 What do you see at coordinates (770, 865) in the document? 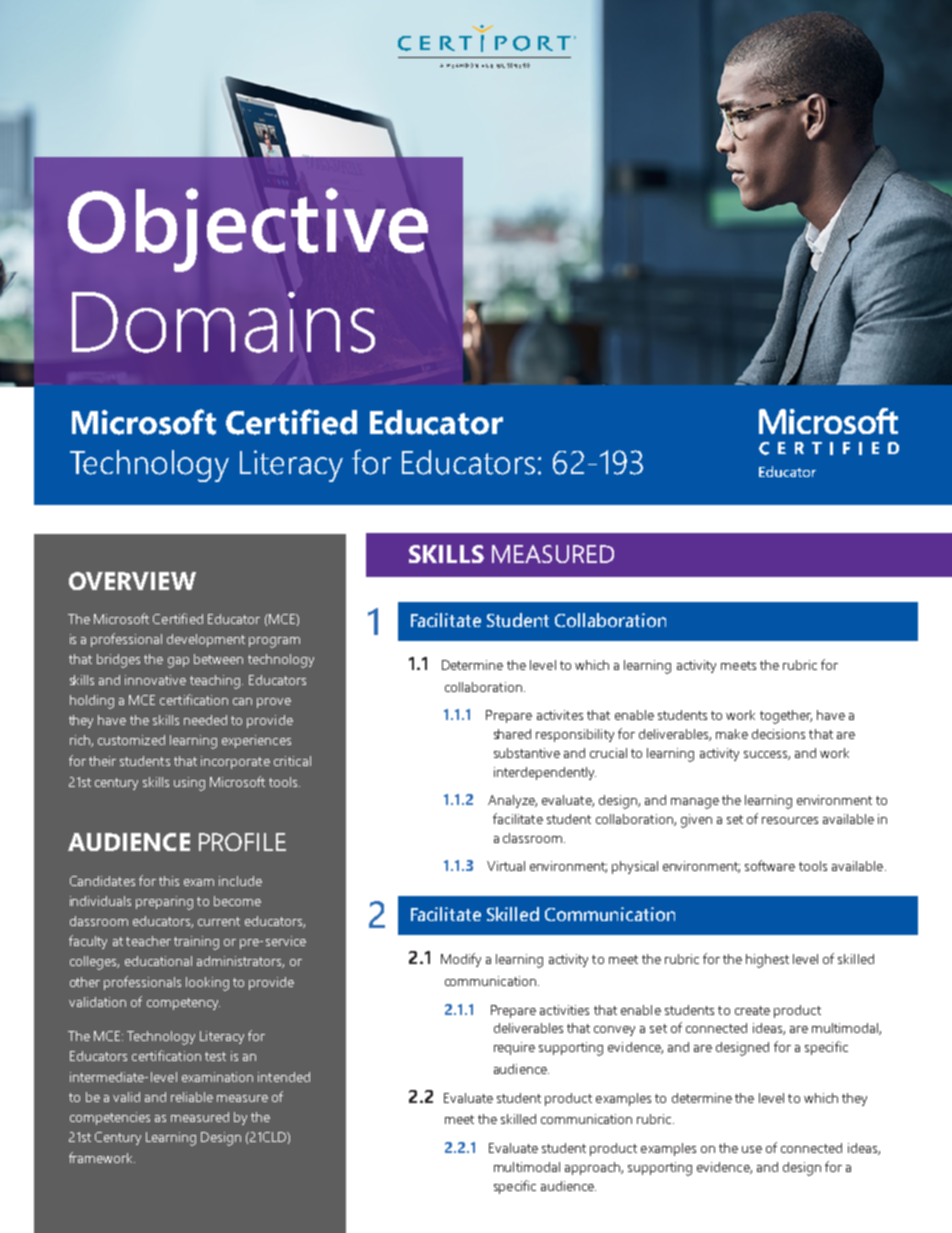
I see `software` at bounding box center [770, 865].
